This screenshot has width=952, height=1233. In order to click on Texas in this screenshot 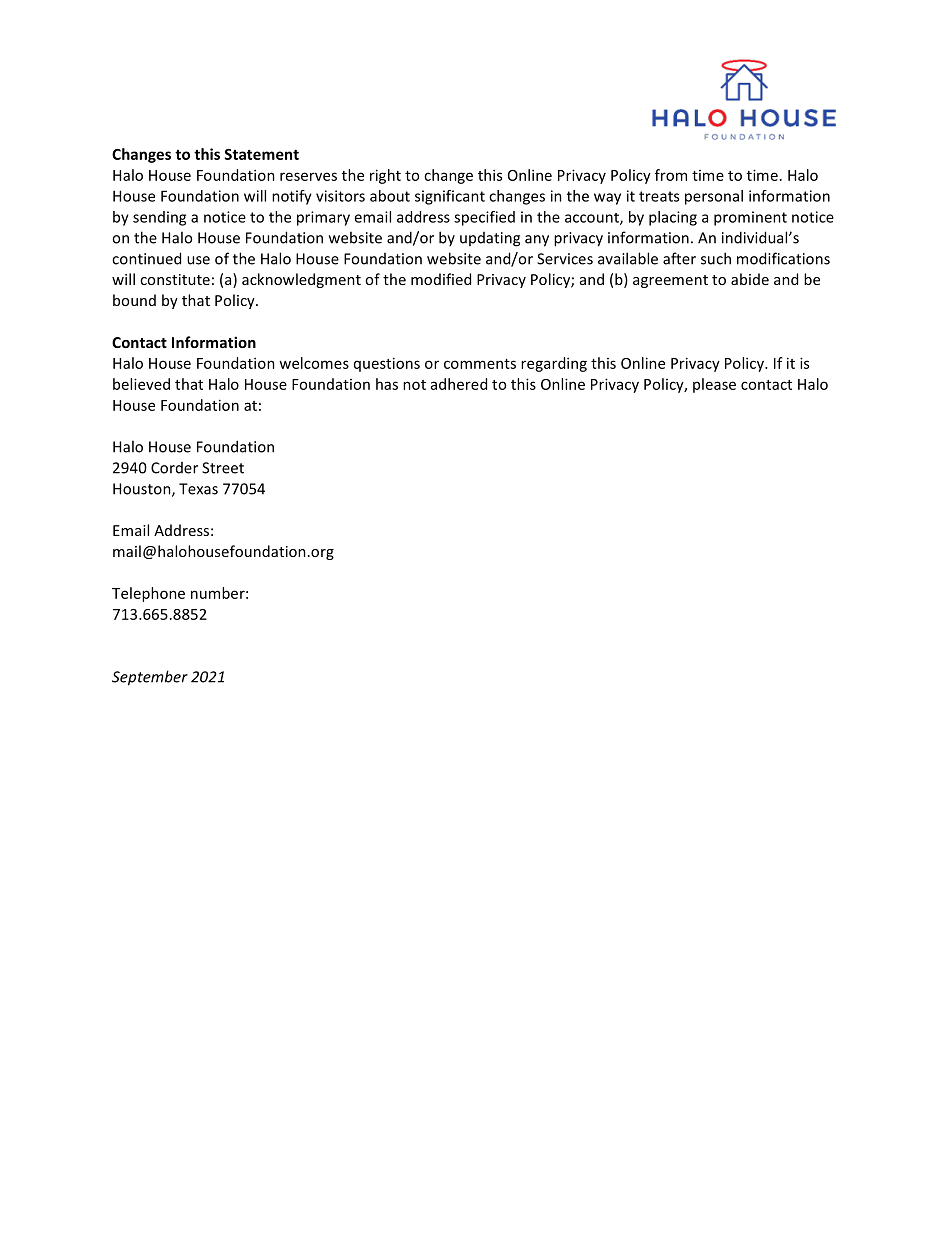, I will do `click(198, 489)`.
